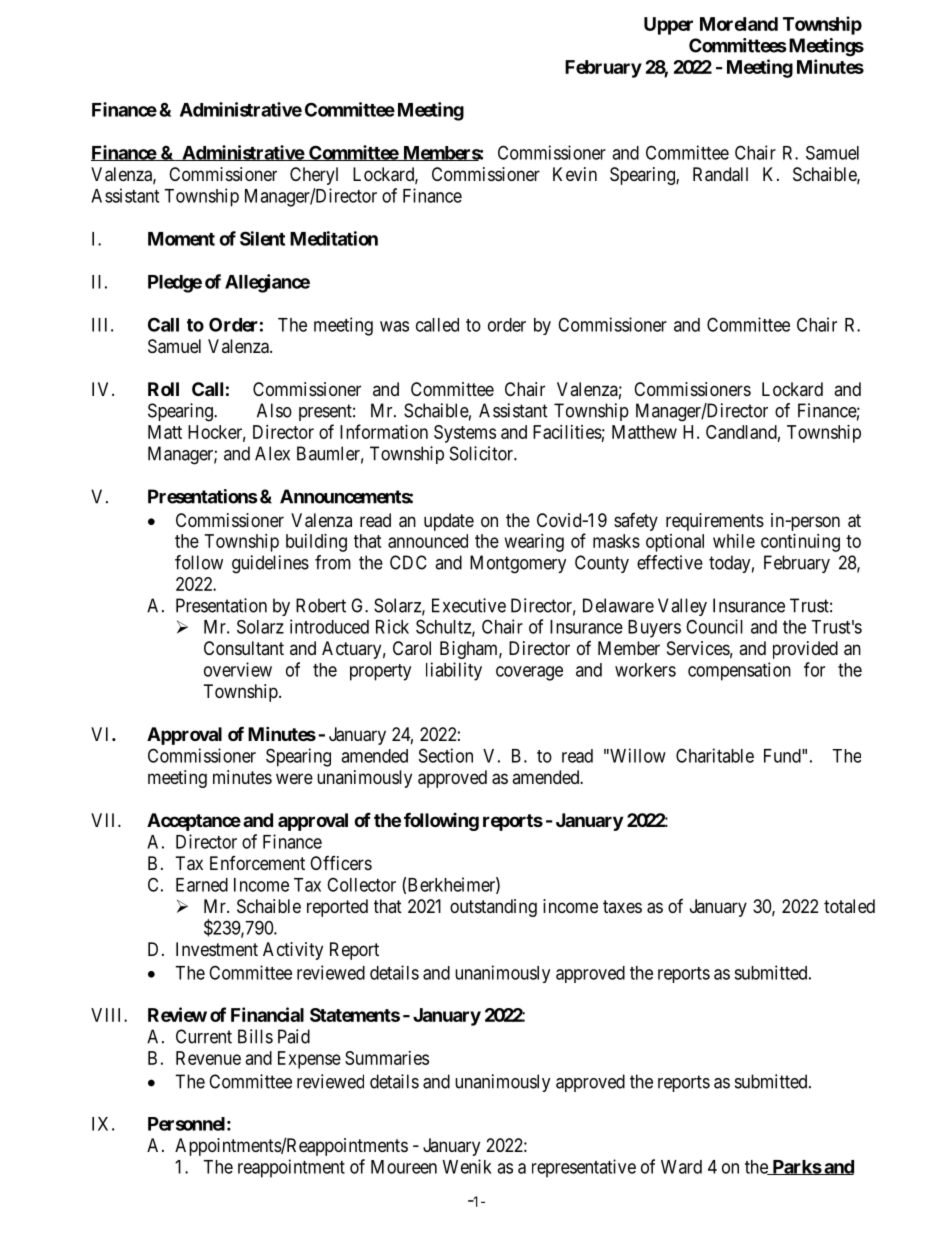  Describe the element at coordinates (314, 176) in the document. I see `Cheryl` at that location.
